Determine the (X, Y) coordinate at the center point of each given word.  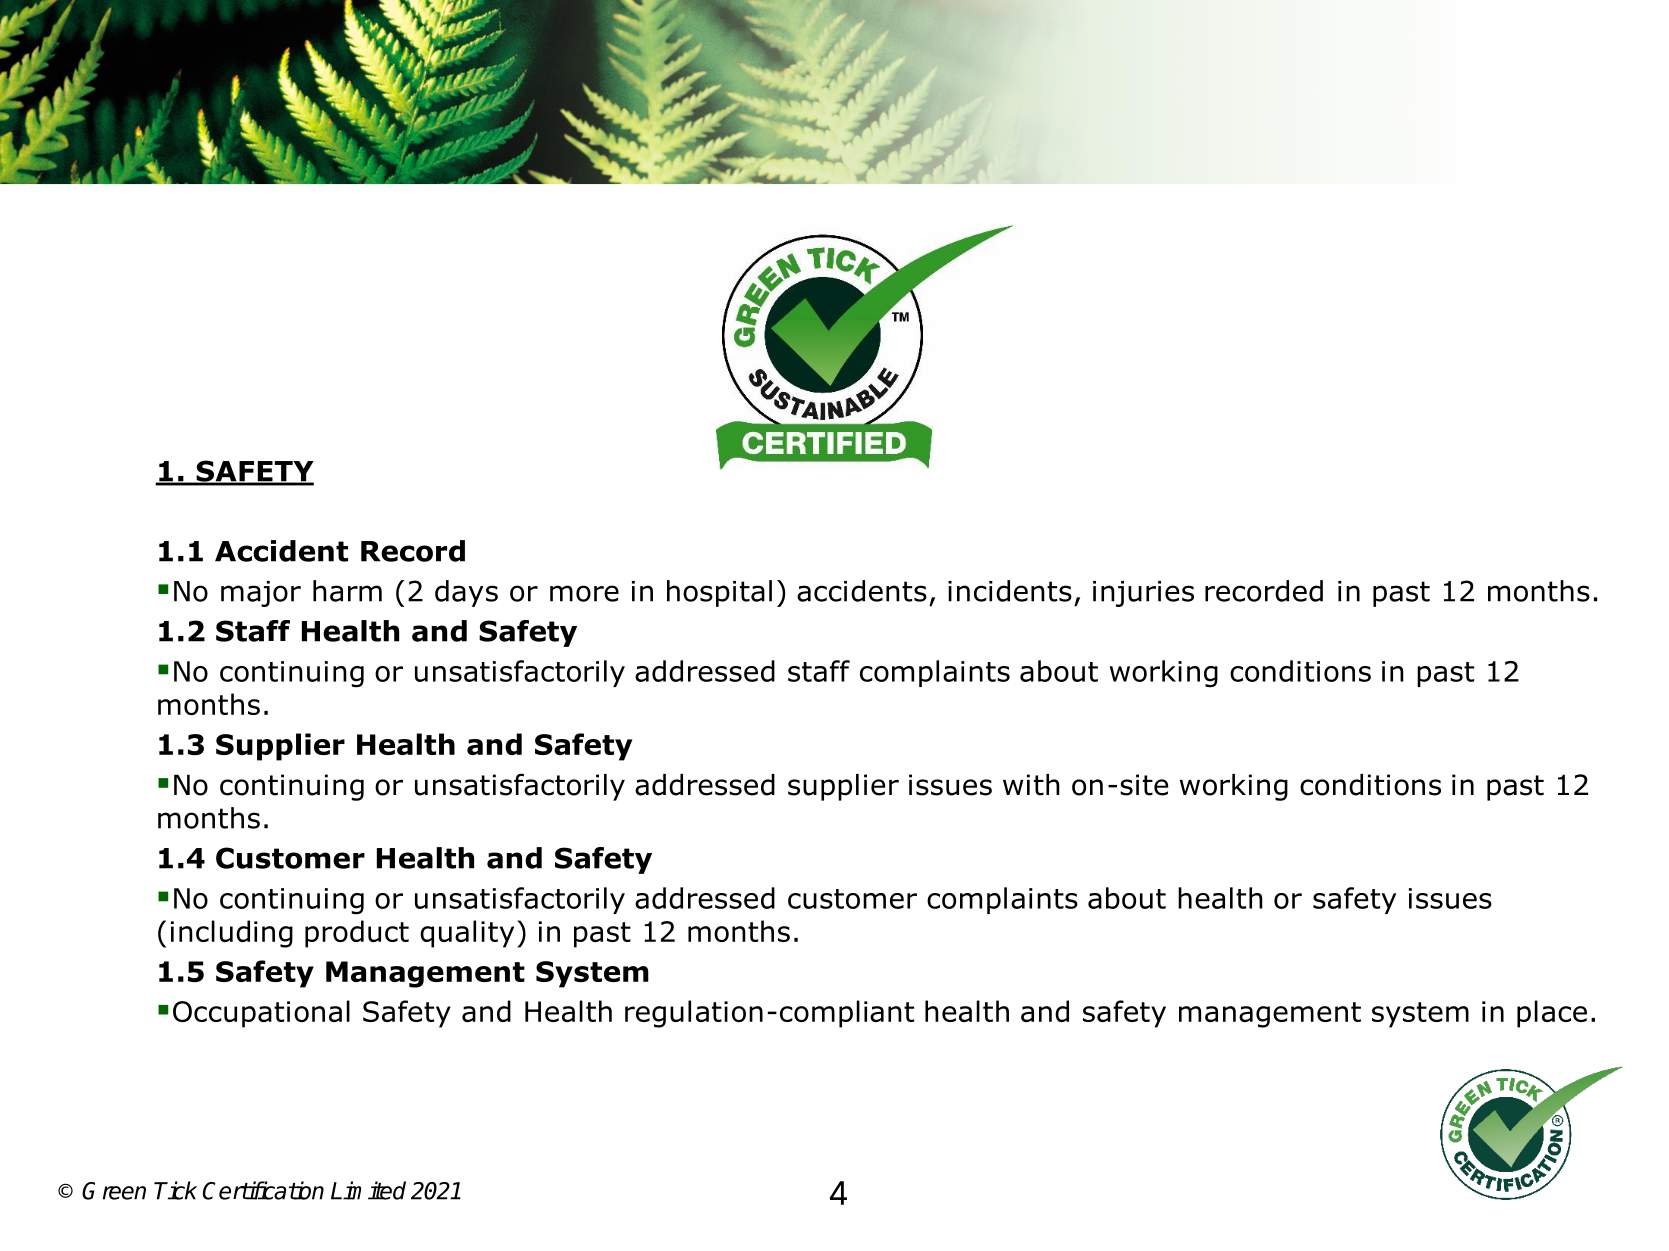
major (261, 594)
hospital (719, 593)
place (1552, 1014)
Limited (368, 1190)
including (232, 934)
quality (467, 934)
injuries (1143, 594)
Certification (263, 1190)
